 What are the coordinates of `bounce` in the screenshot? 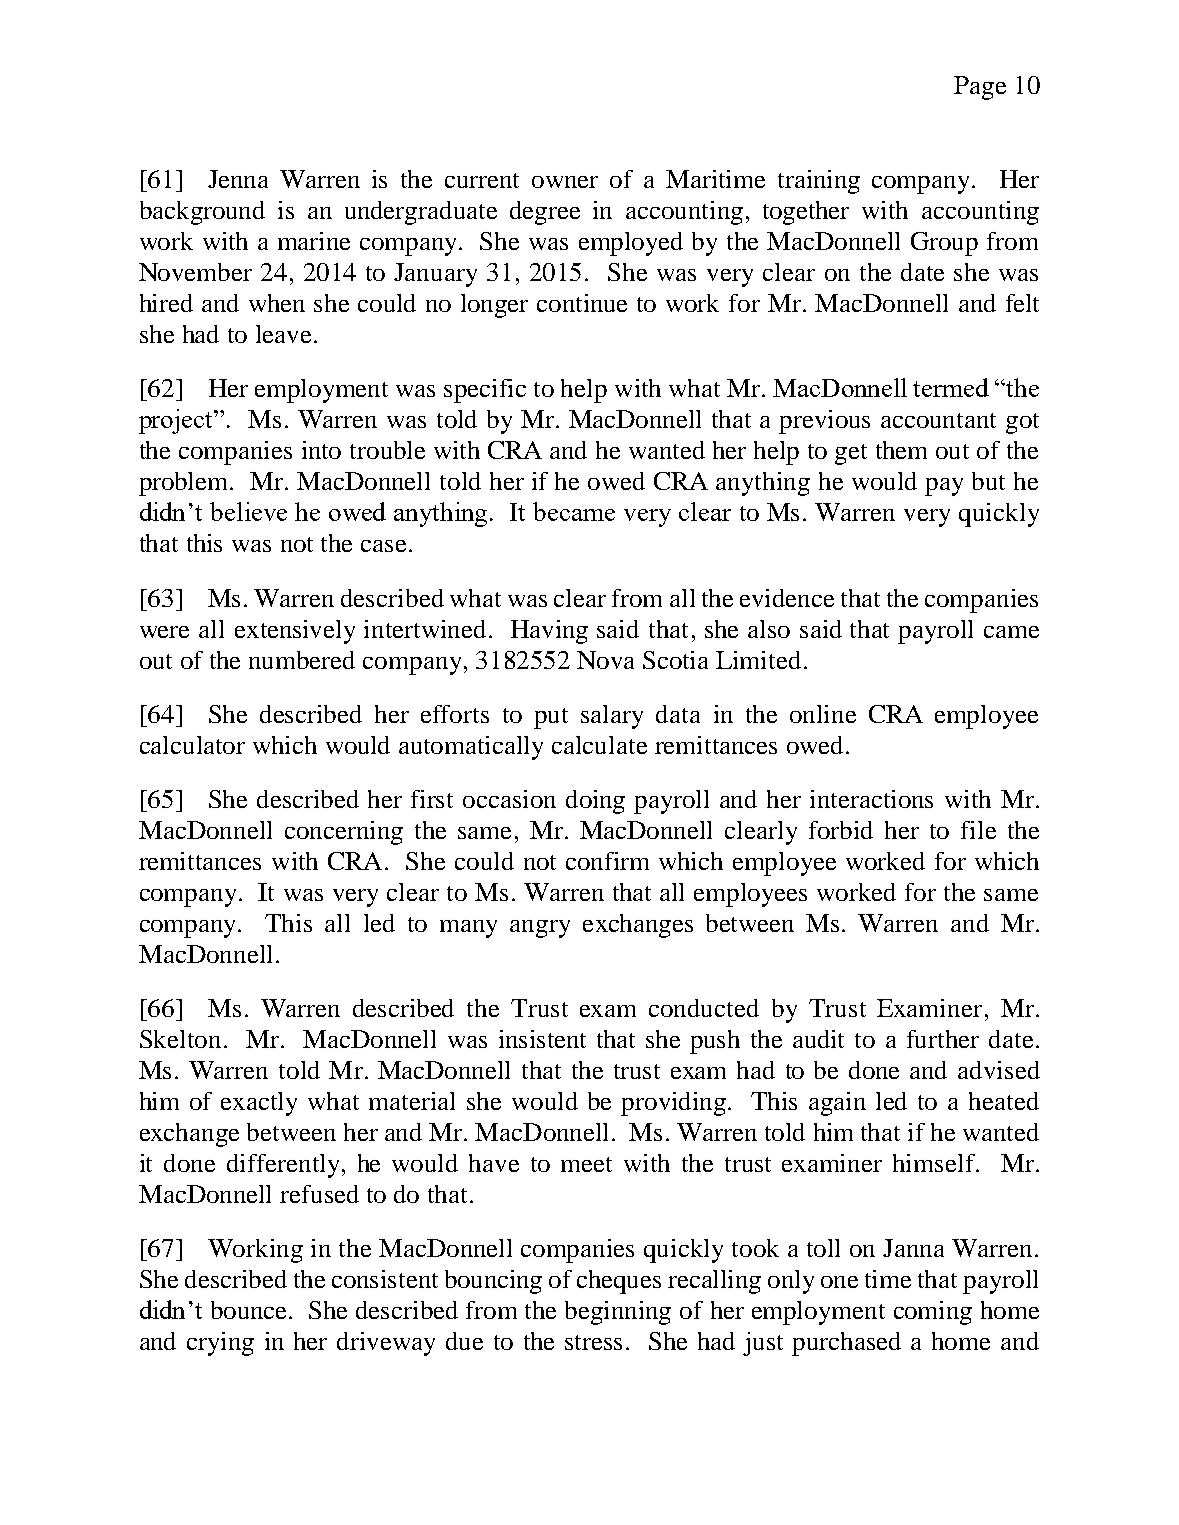 It's located at (250, 1310).
